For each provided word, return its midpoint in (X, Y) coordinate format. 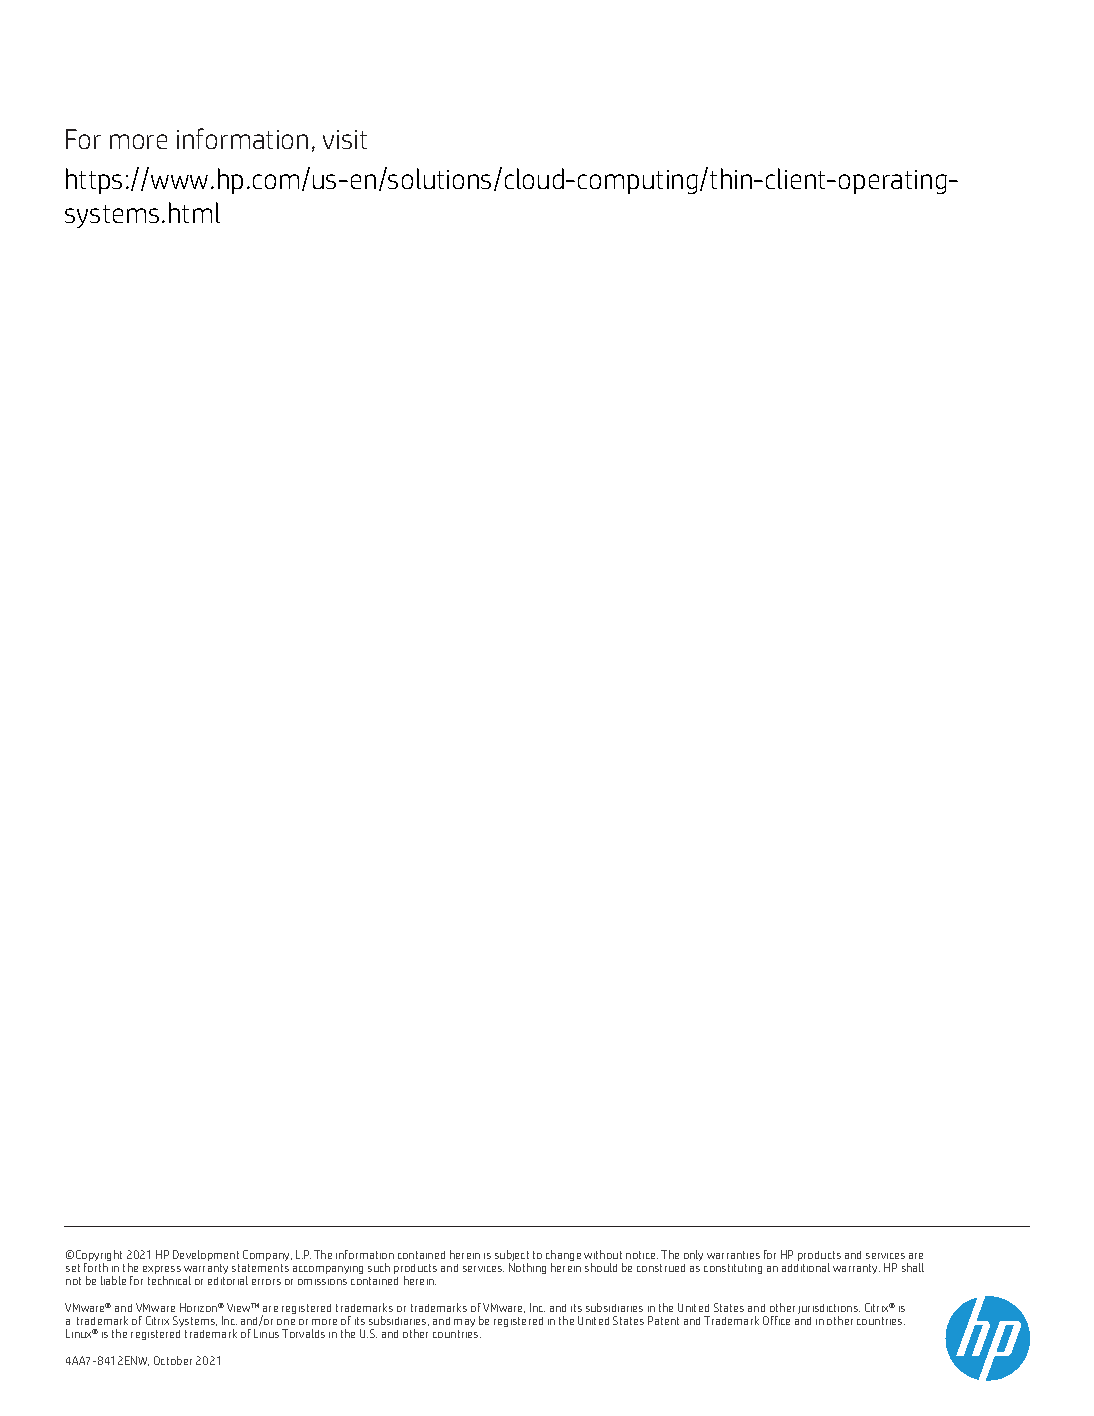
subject (512, 1257)
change (563, 1257)
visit (345, 139)
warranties (733, 1255)
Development (206, 1255)
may (464, 1323)
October (173, 1360)
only (693, 1255)
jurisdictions (829, 1310)
